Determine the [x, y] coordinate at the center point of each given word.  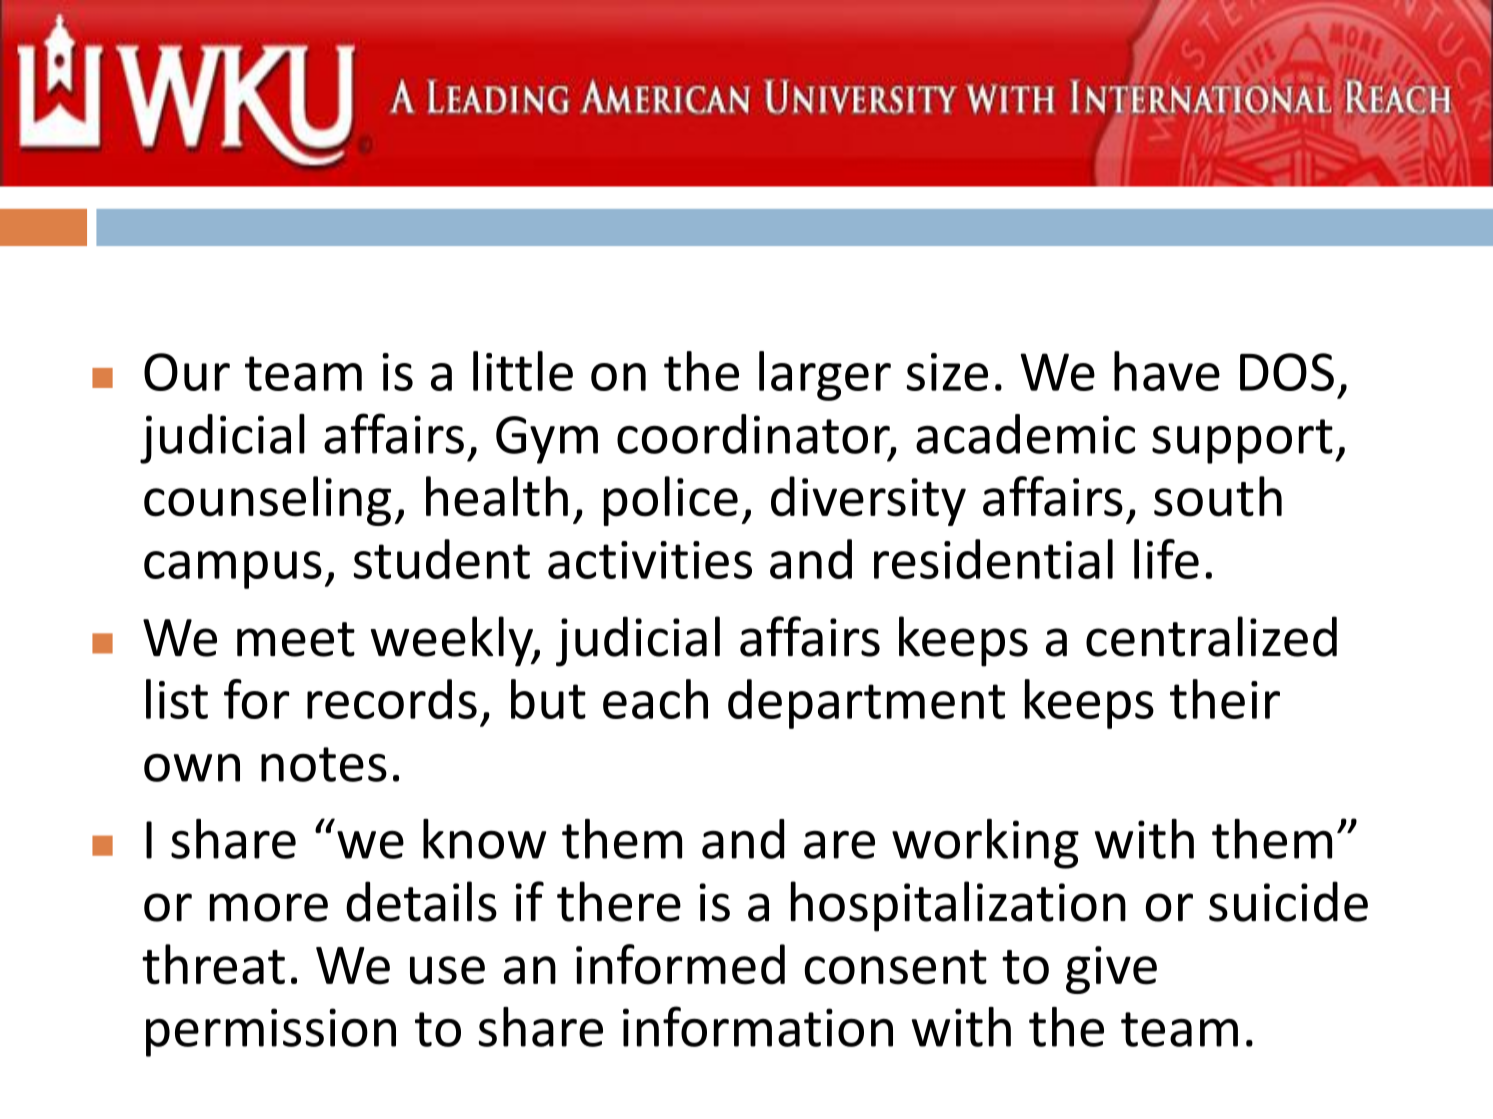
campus [233, 570]
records [392, 699]
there [619, 901]
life [1166, 559]
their [1225, 699]
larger [825, 376]
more [269, 907]
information [758, 1026]
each [655, 699]
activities [650, 560]
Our [187, 372]
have [1167, 371]
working [985, 844]
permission [271, 1032]
